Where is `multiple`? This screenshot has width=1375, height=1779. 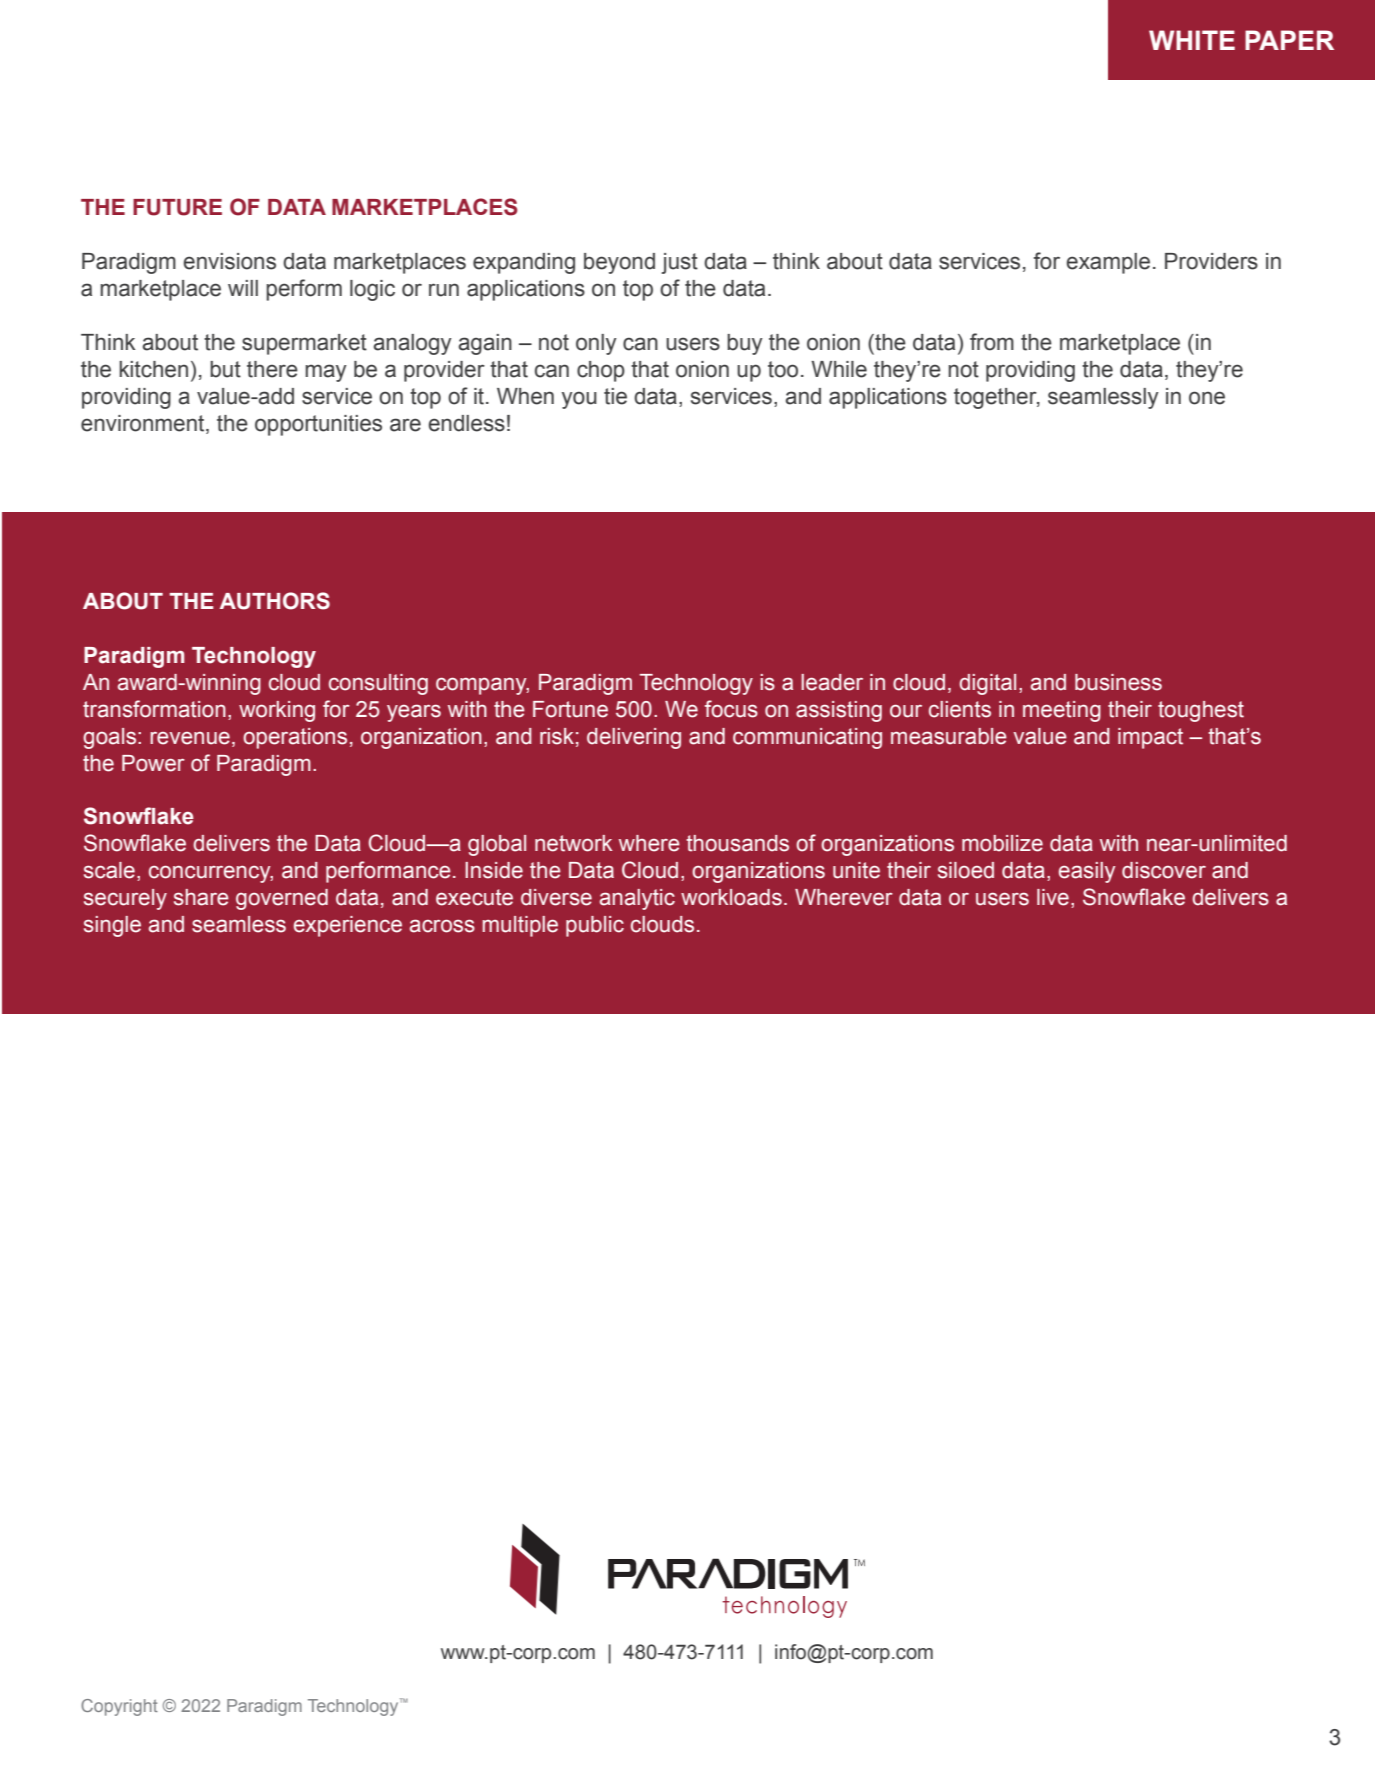
multiple is located at coordinates (520, 926).
